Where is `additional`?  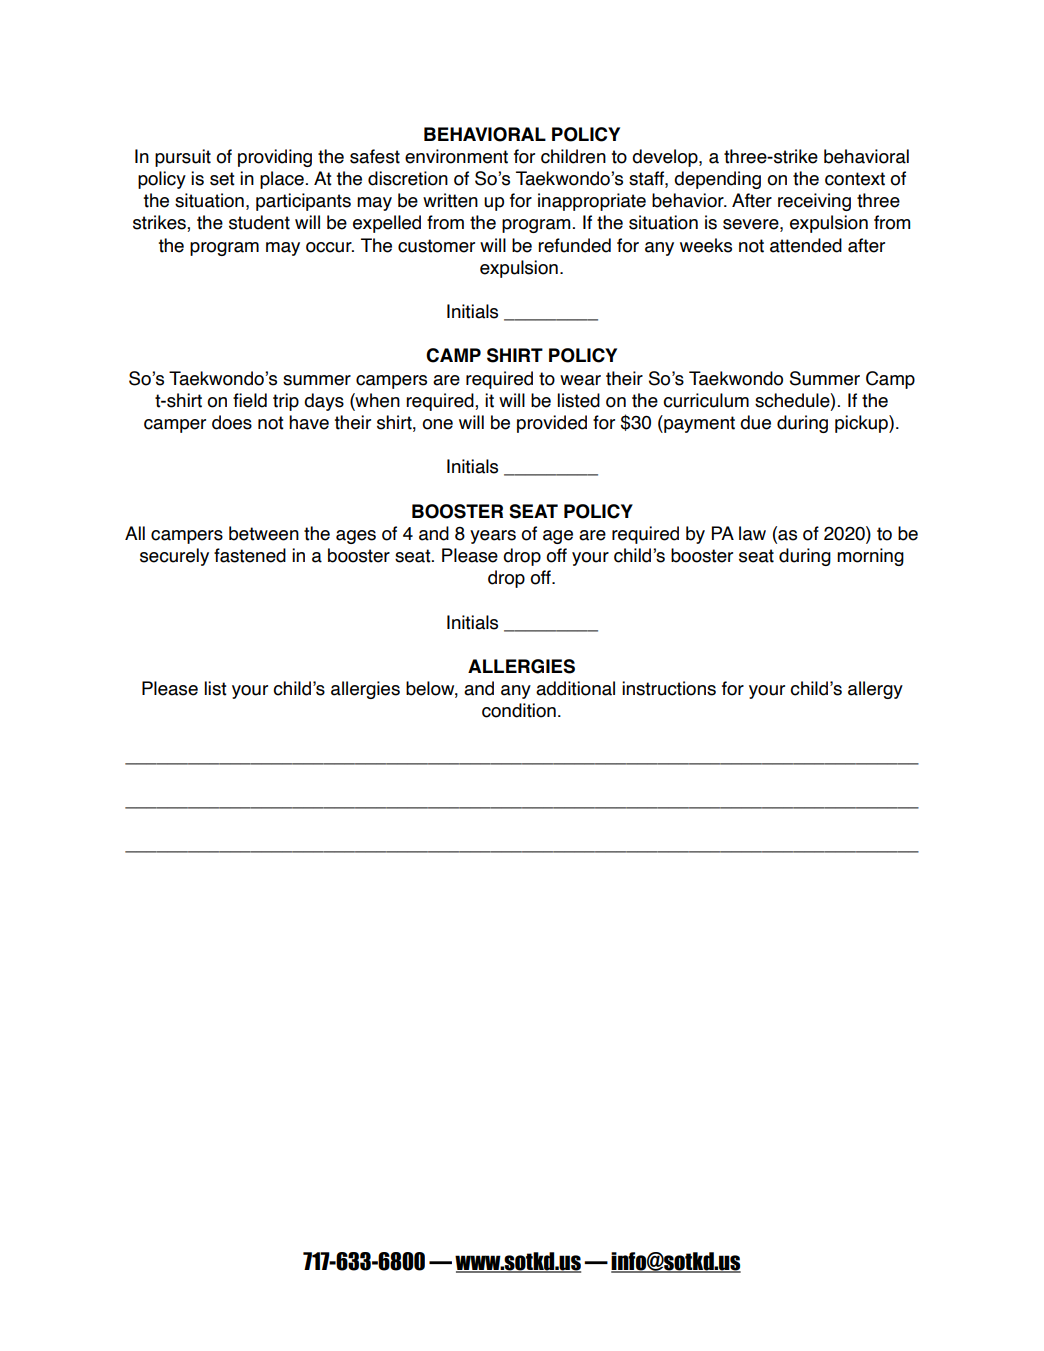
additional is located at coordinates (575, 688).
